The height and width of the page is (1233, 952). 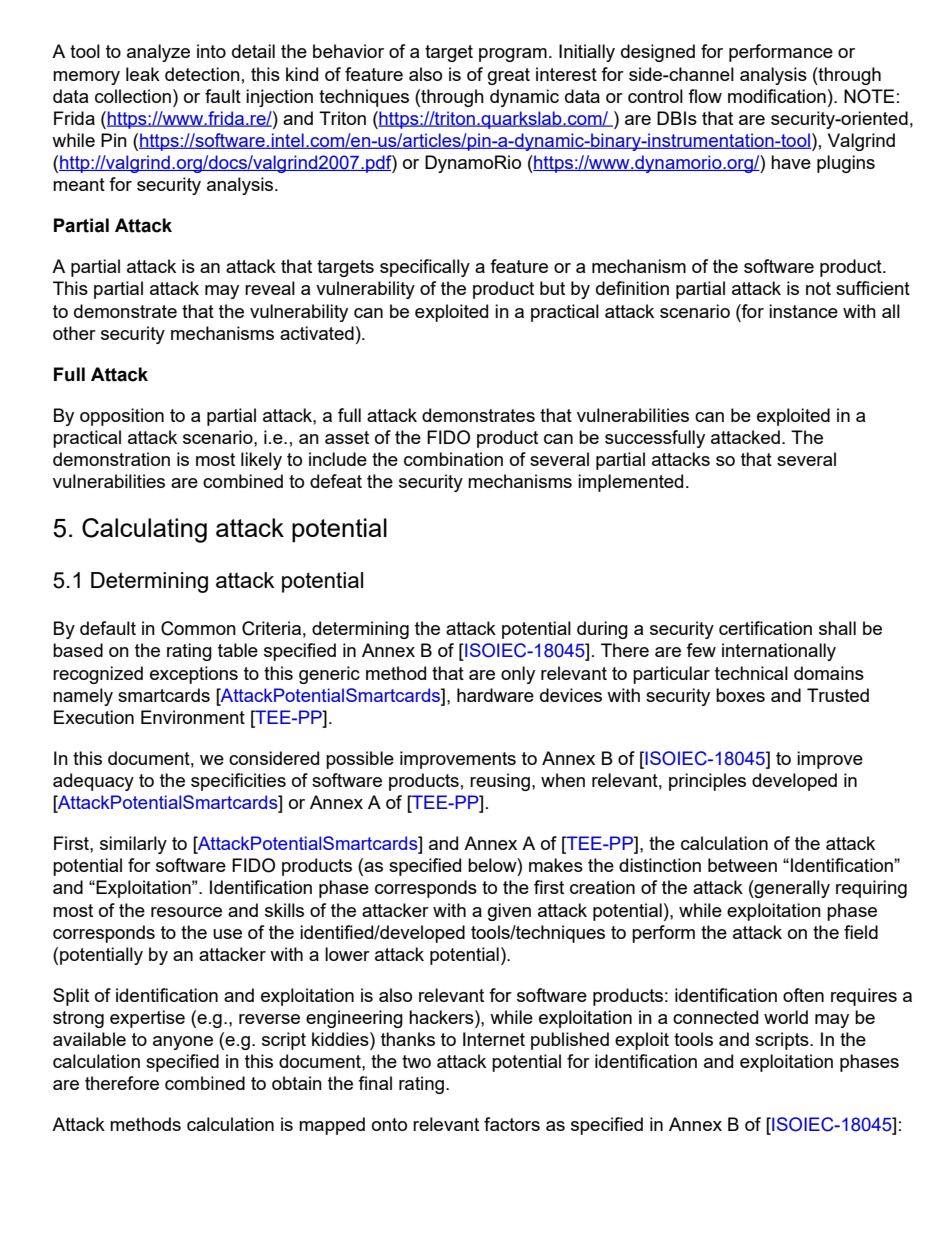 What do you see at coordinates (765, 628) in the page?
I see `certification` at bounding box center [765, 628].
